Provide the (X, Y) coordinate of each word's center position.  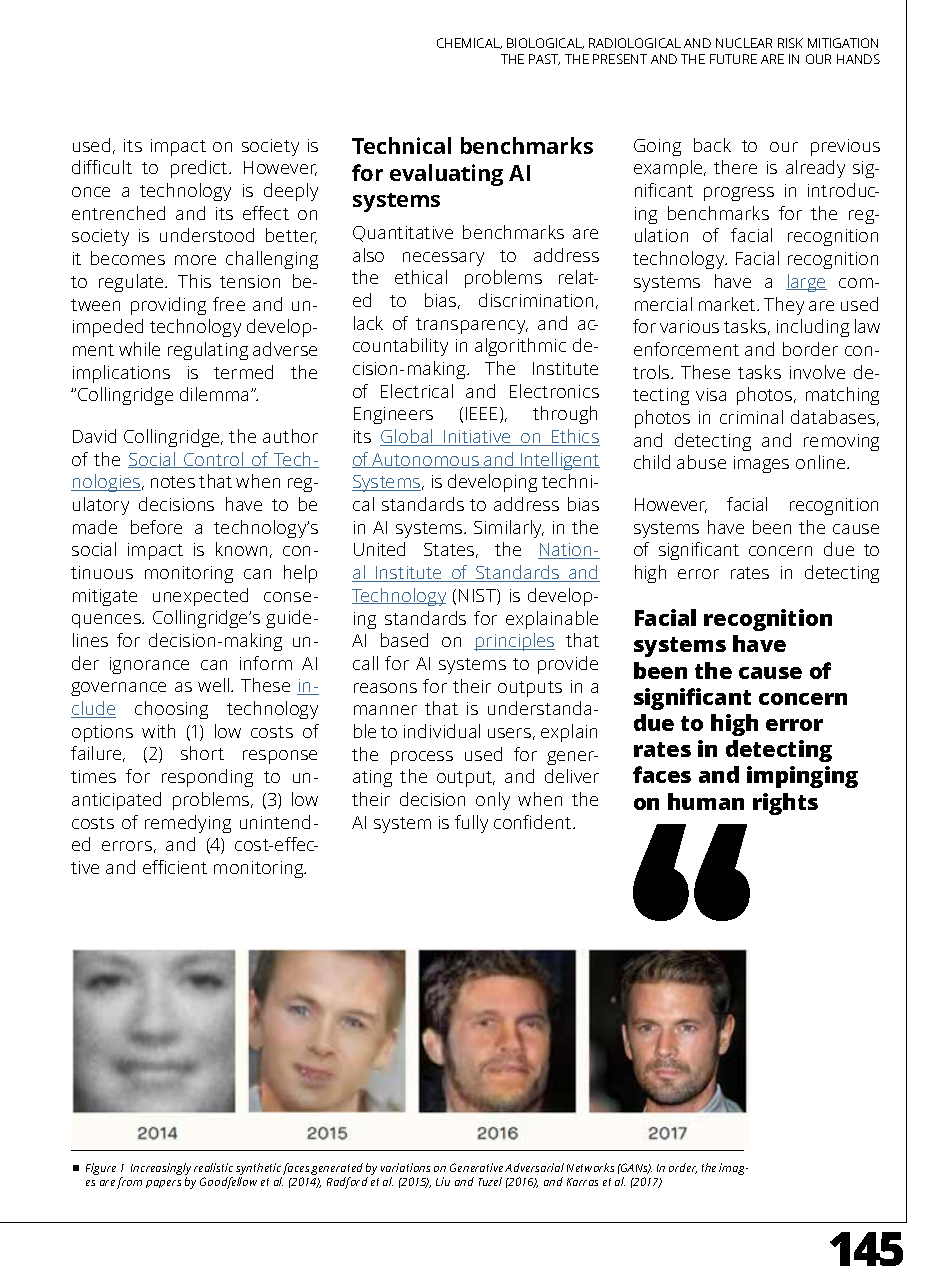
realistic (213, 1167)
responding (207, 778)
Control (213, 460)
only (493, 801)
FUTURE (733, 59)
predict (200, 169)
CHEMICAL (469, 43)
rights (785, 804)
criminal (751, 417)
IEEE (481, 413)
